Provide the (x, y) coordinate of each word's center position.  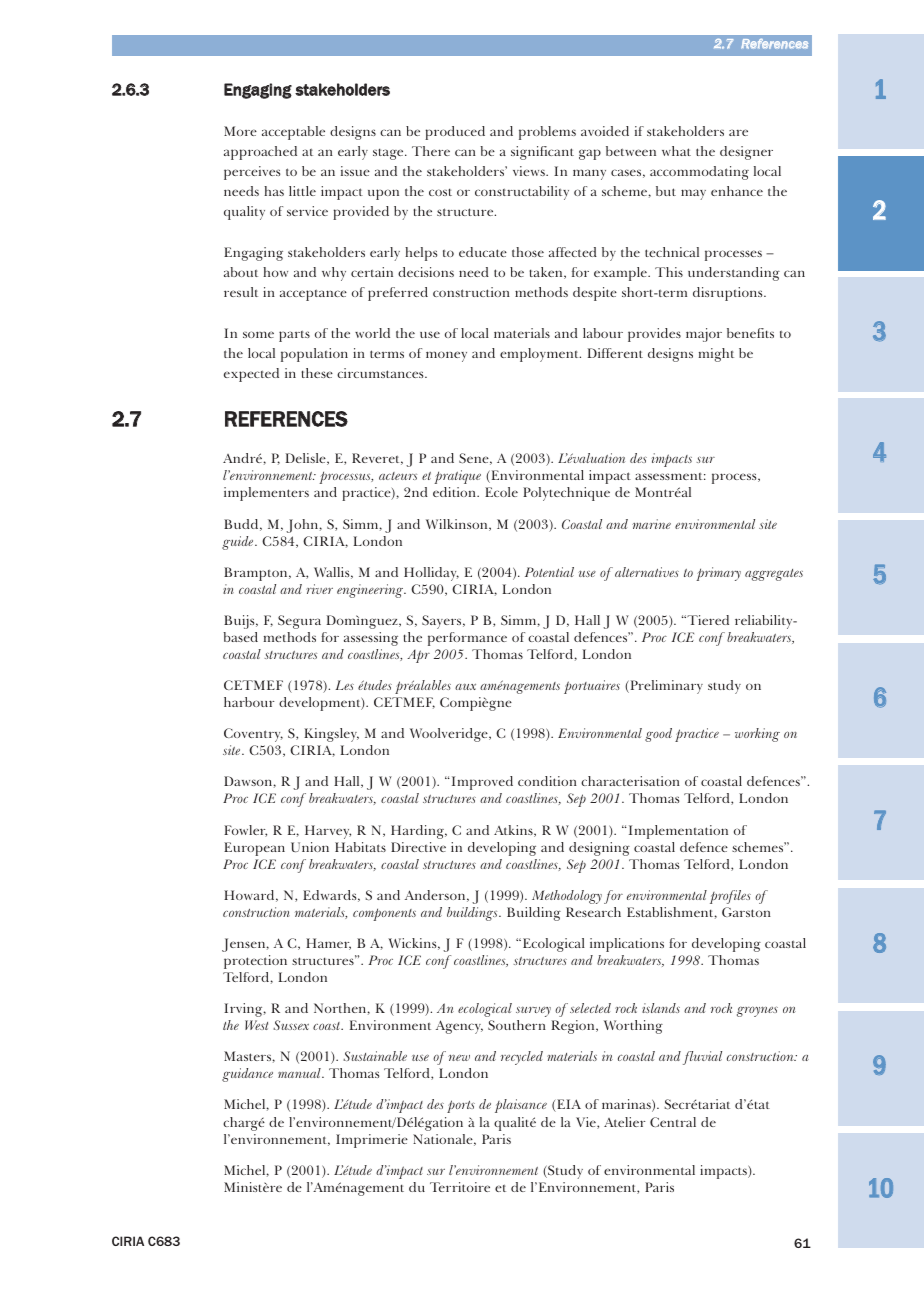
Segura (299, 622)
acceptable (293, 133)
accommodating (699, 173)
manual (300, 1073)
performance (467, 639)
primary (718, 574)
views (530, 171)
